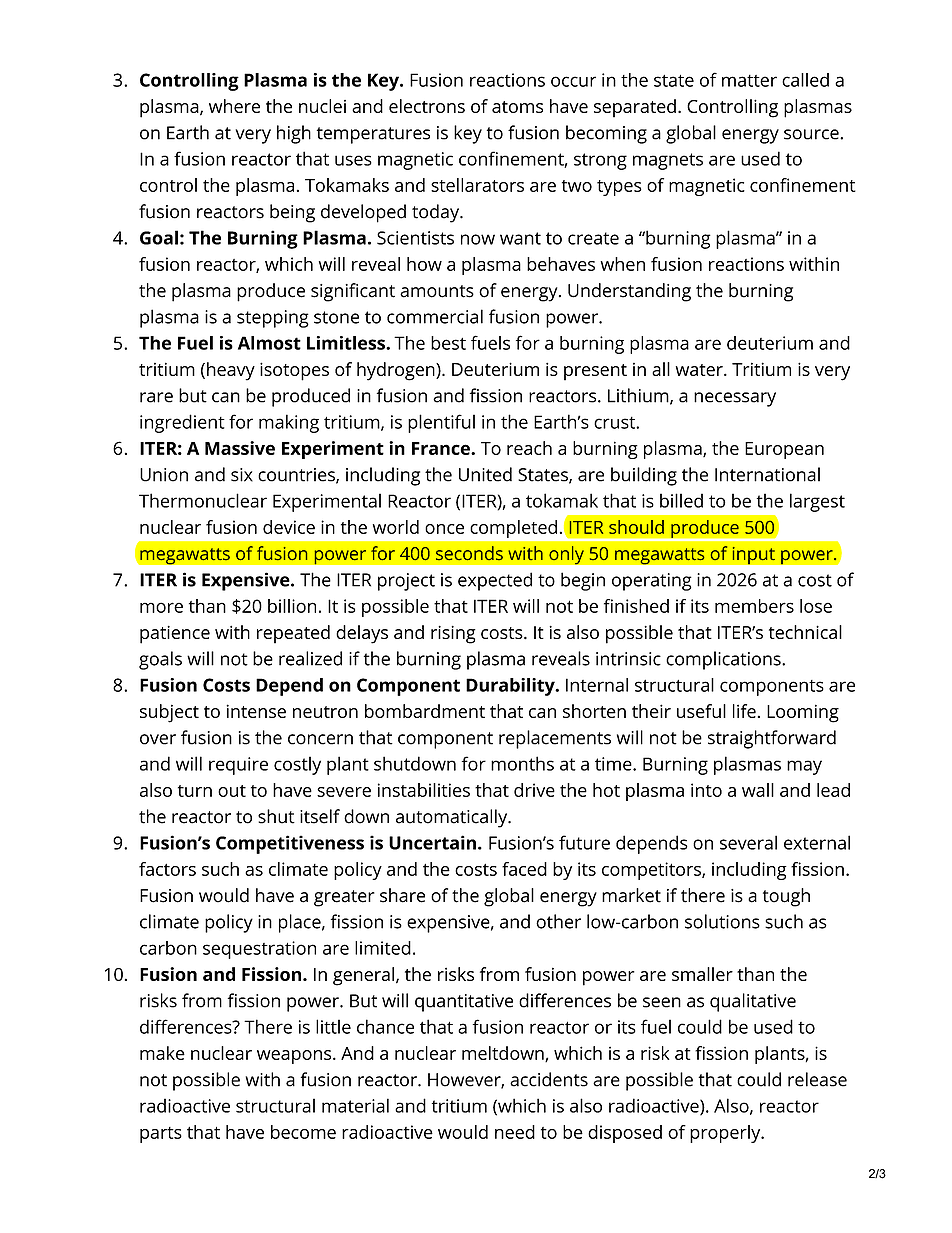 The image size is (952, 1233). Describe the element at coordinates (529, 448) in the screenshot. I see `reach` at that location.
